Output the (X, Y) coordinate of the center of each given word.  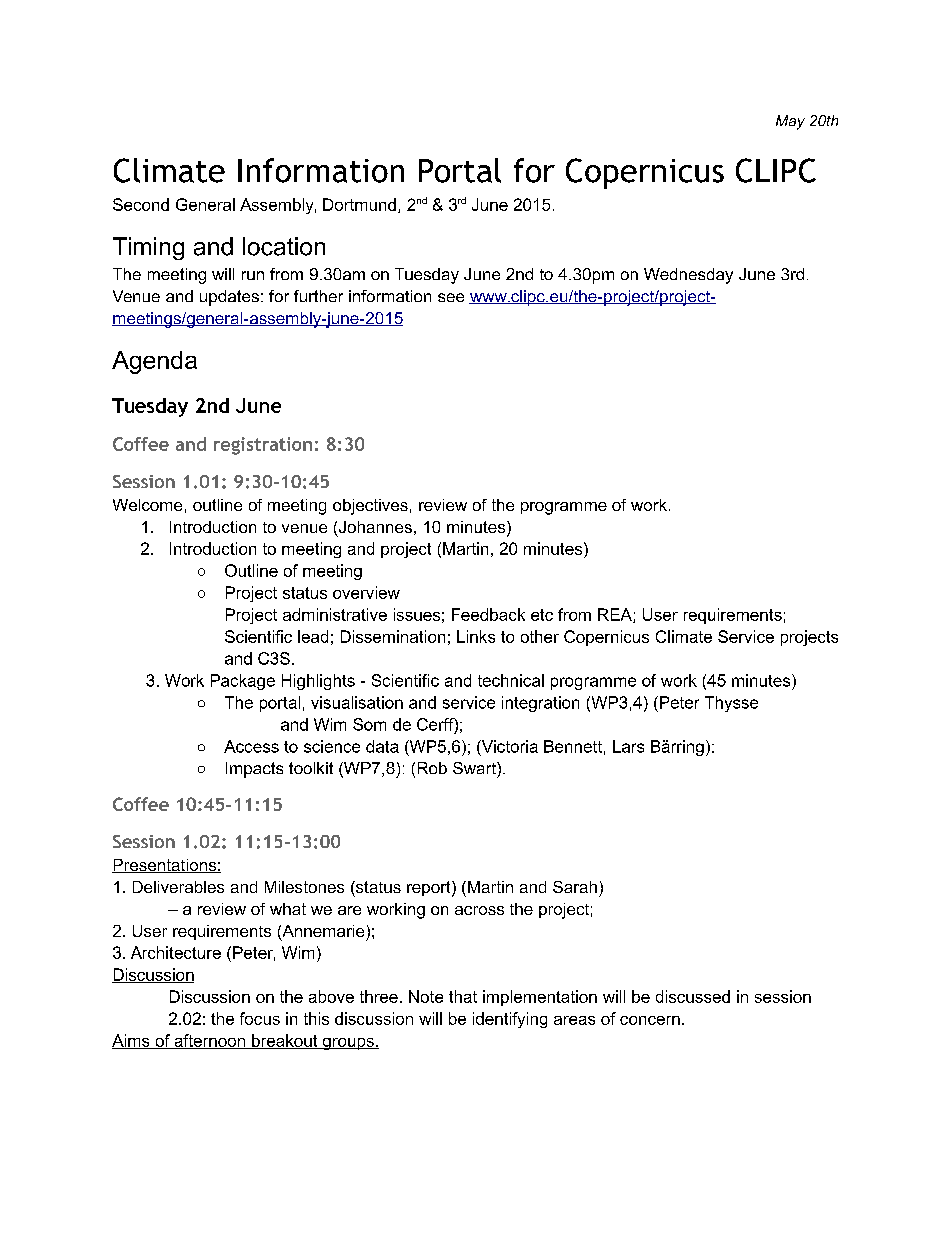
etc (542, 615)
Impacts (254, 770)
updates (229, 298)
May (790, 122)
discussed (693, 996)
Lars (628, 746)
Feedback (488, 614)
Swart (475, 768)
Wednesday (688, 276)
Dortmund (359, 204)
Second (141, 204)
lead (313, 636)
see (451, 297)
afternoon (209, 1041)
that (463, 996)
